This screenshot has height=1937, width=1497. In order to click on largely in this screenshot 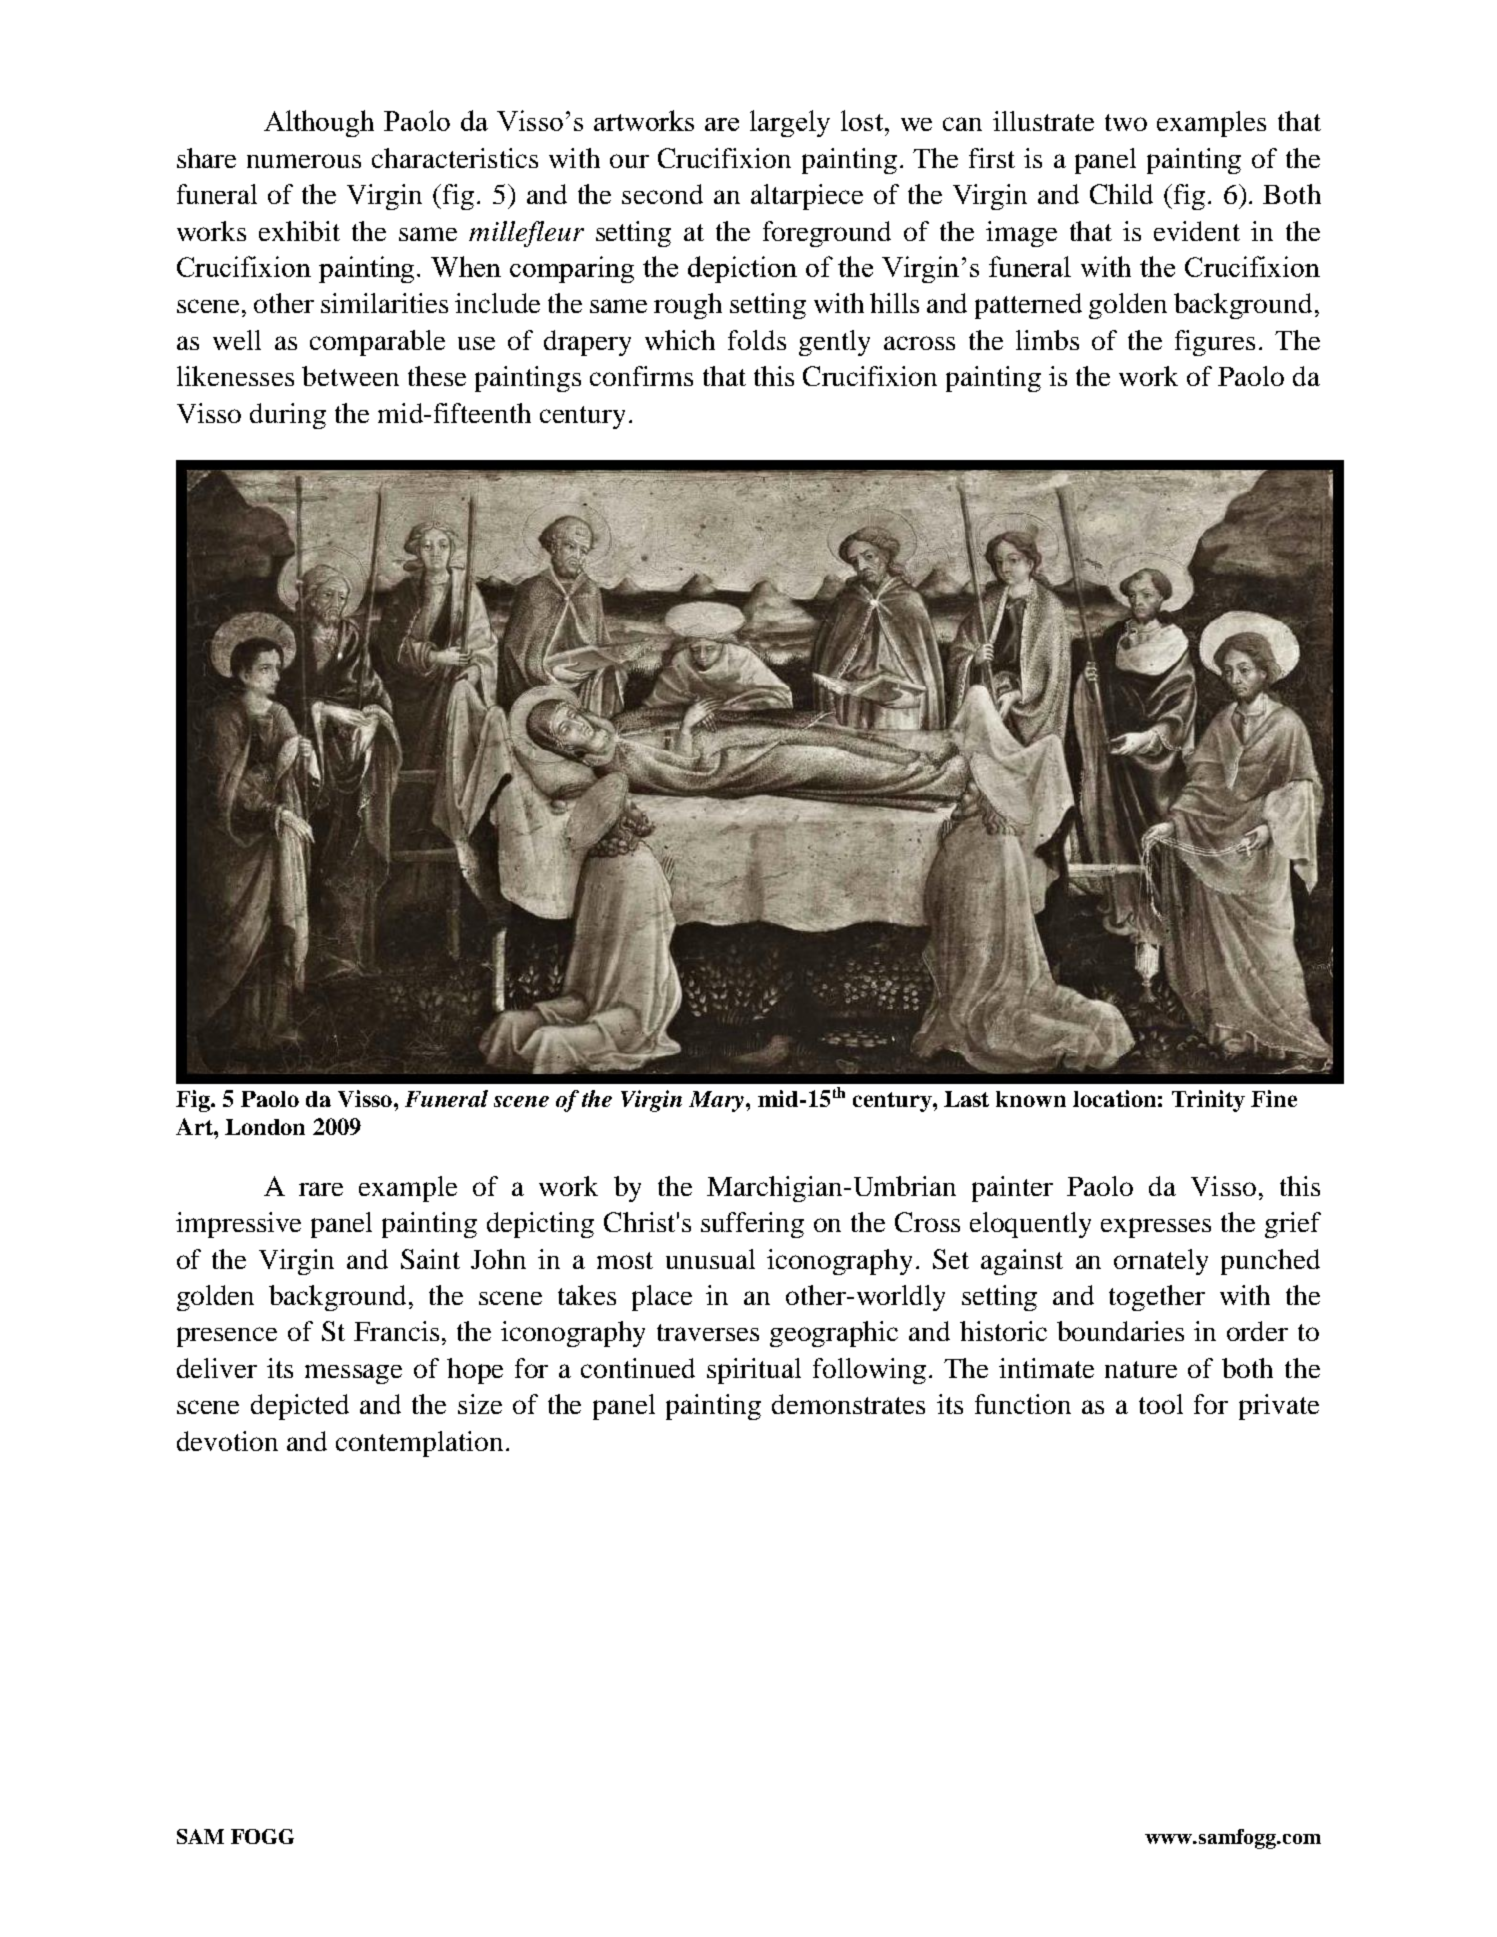, I will do `click(790, 123)`.
